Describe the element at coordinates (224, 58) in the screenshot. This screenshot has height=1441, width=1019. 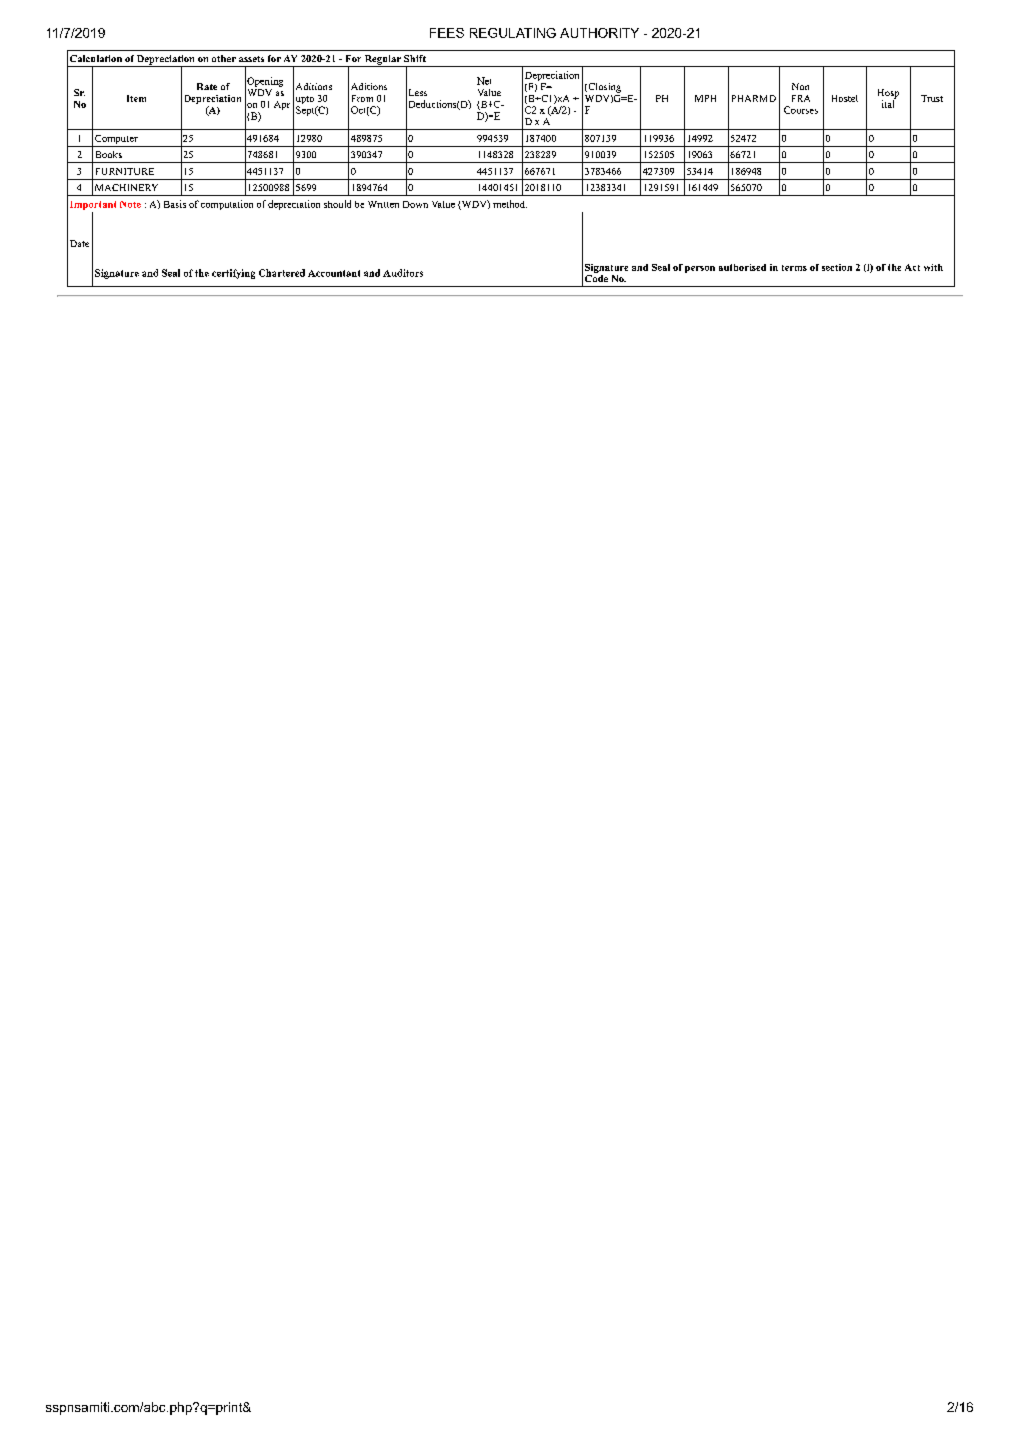
I see `other` at that location.
